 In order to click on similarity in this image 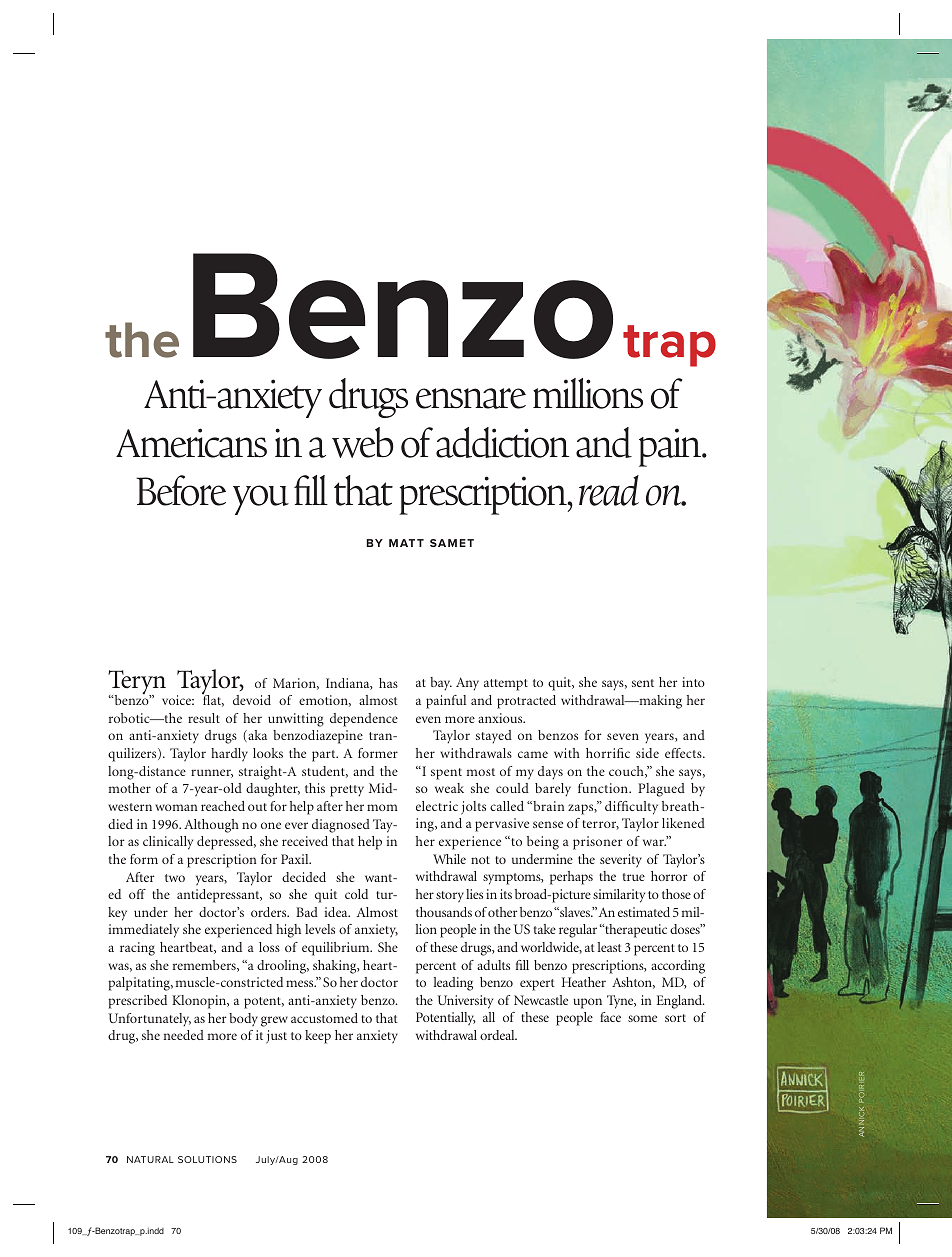, I will do `click(619, 896)`.
